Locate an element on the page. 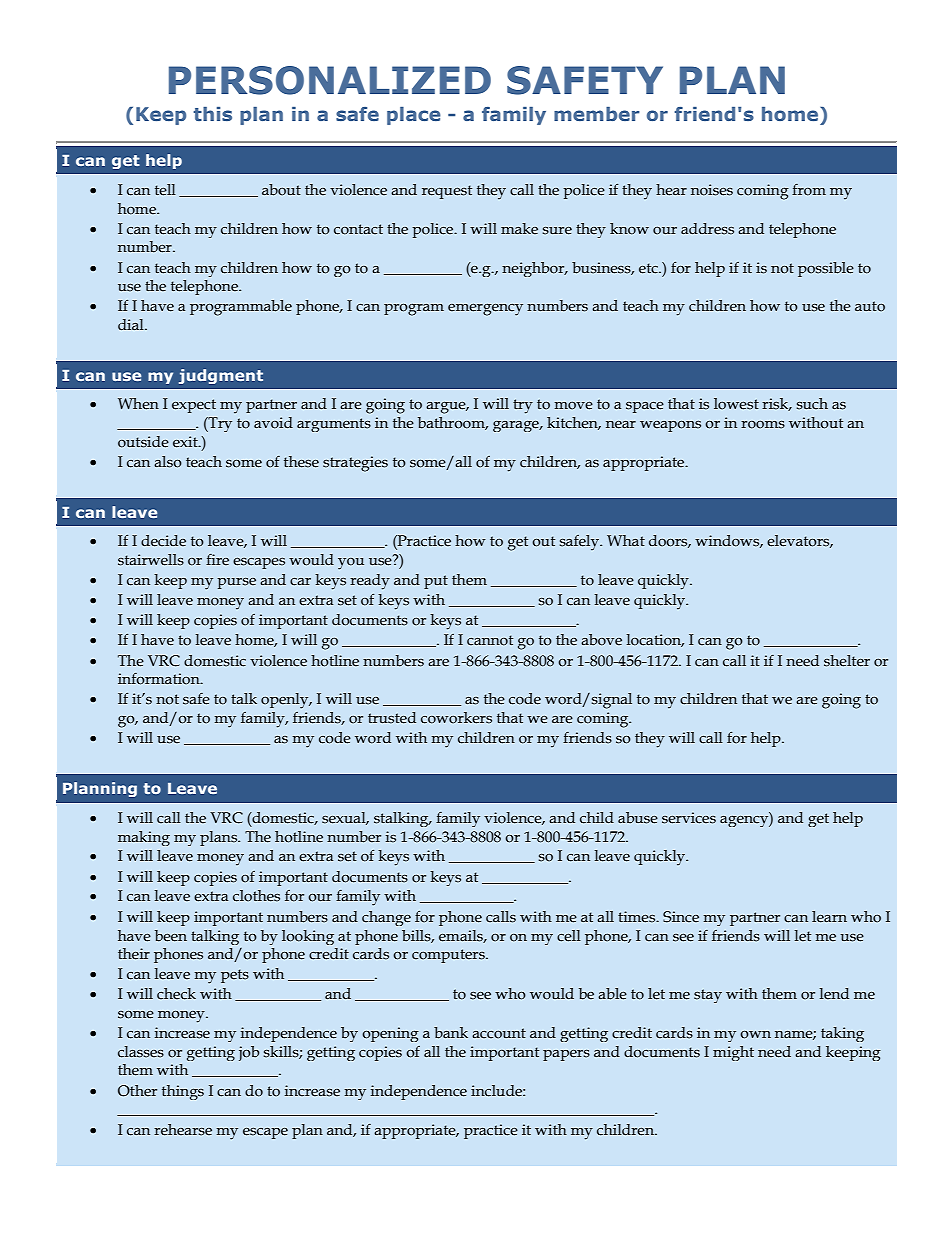 The width and height of the document is (952, 1233). move is located at coordinates (574, 405).
